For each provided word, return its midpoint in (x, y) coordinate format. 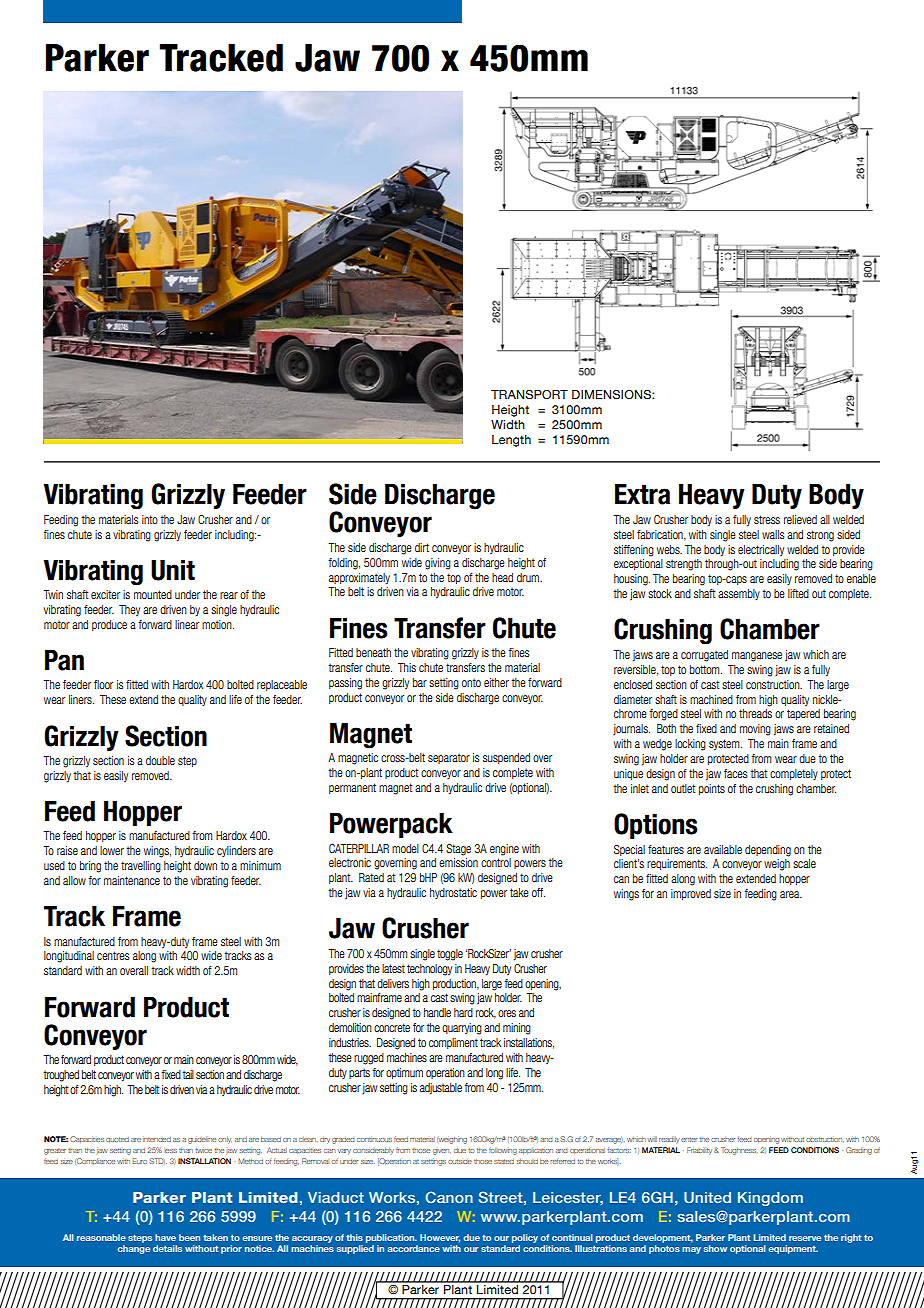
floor (103, 684)
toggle (450, 955)
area (791, 894)
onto (471, 682)
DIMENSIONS (612, 394)
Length (511, 441)
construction (774, 684)
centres (113, 955)
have (165, 1237)
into (150, 519)
